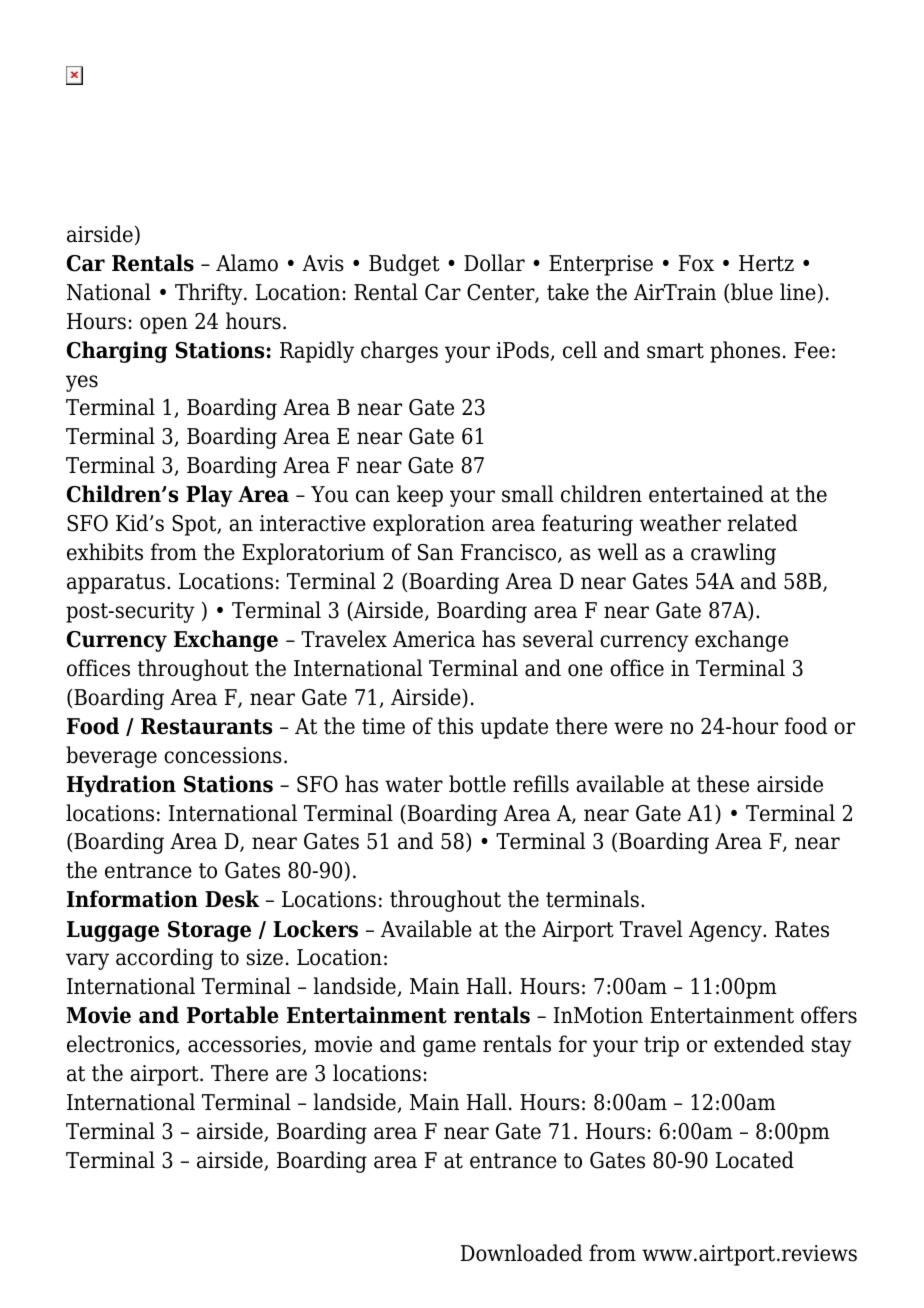 This page has width=924, height=1308. I want to click on game, so click(449, 1048).
